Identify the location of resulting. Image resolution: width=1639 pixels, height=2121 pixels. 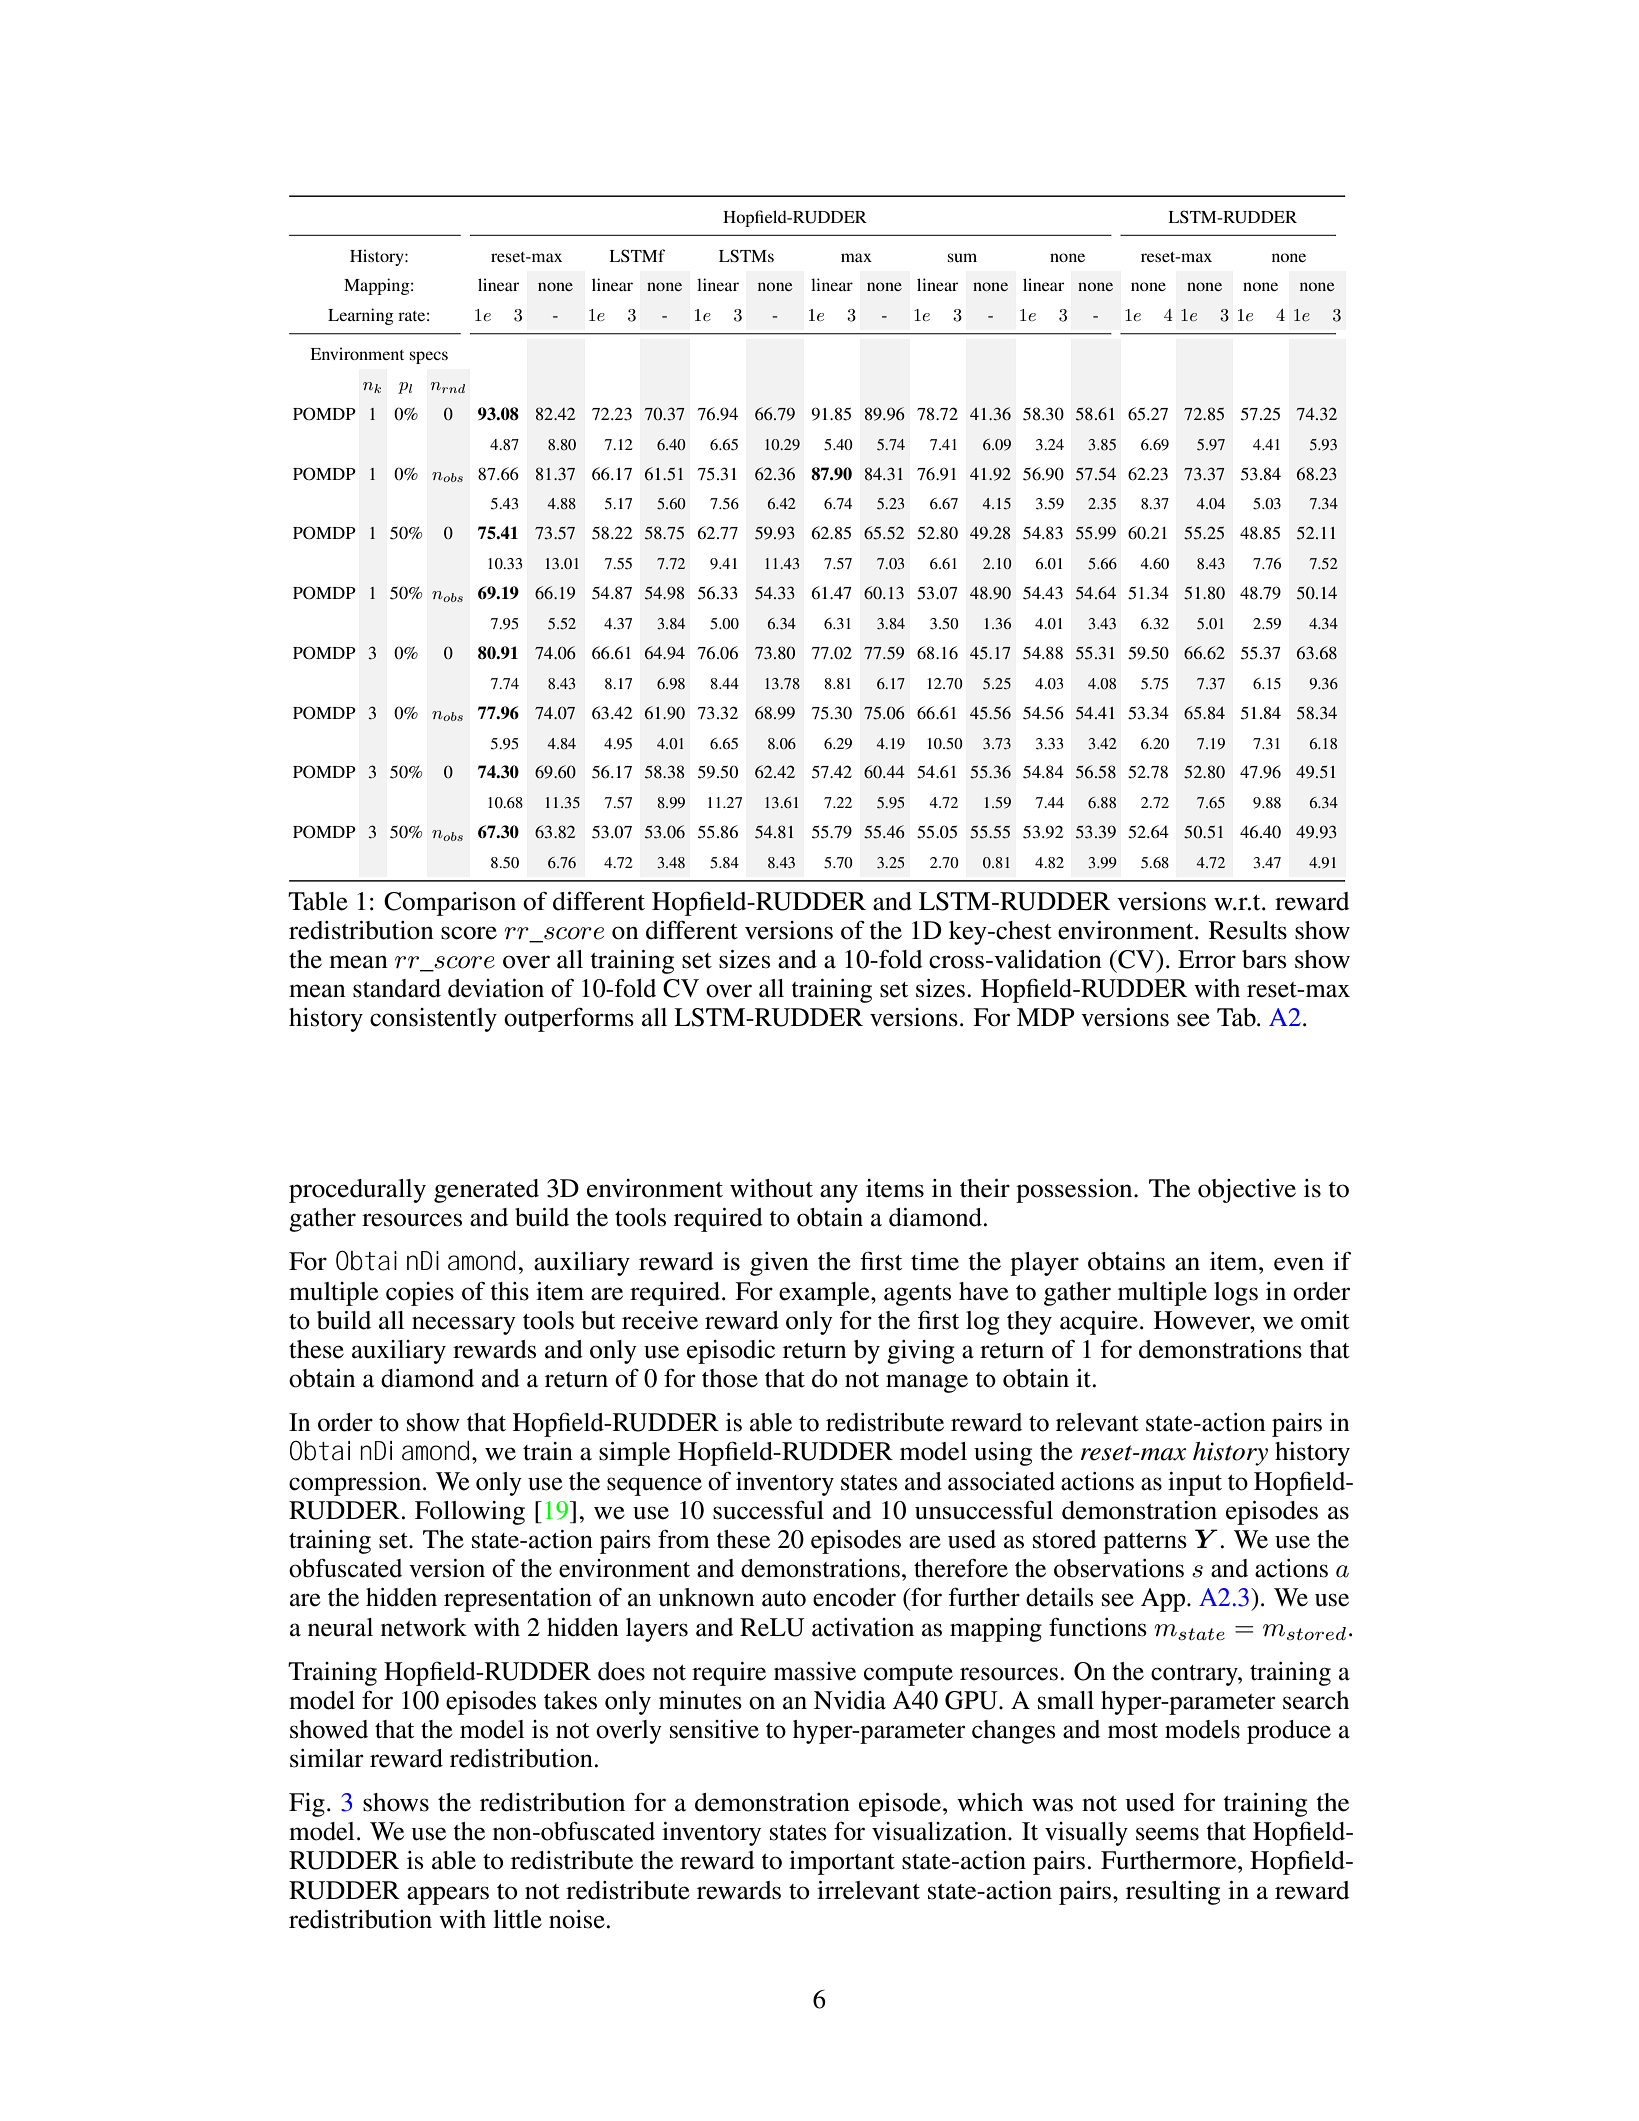
(1173, 1893).
